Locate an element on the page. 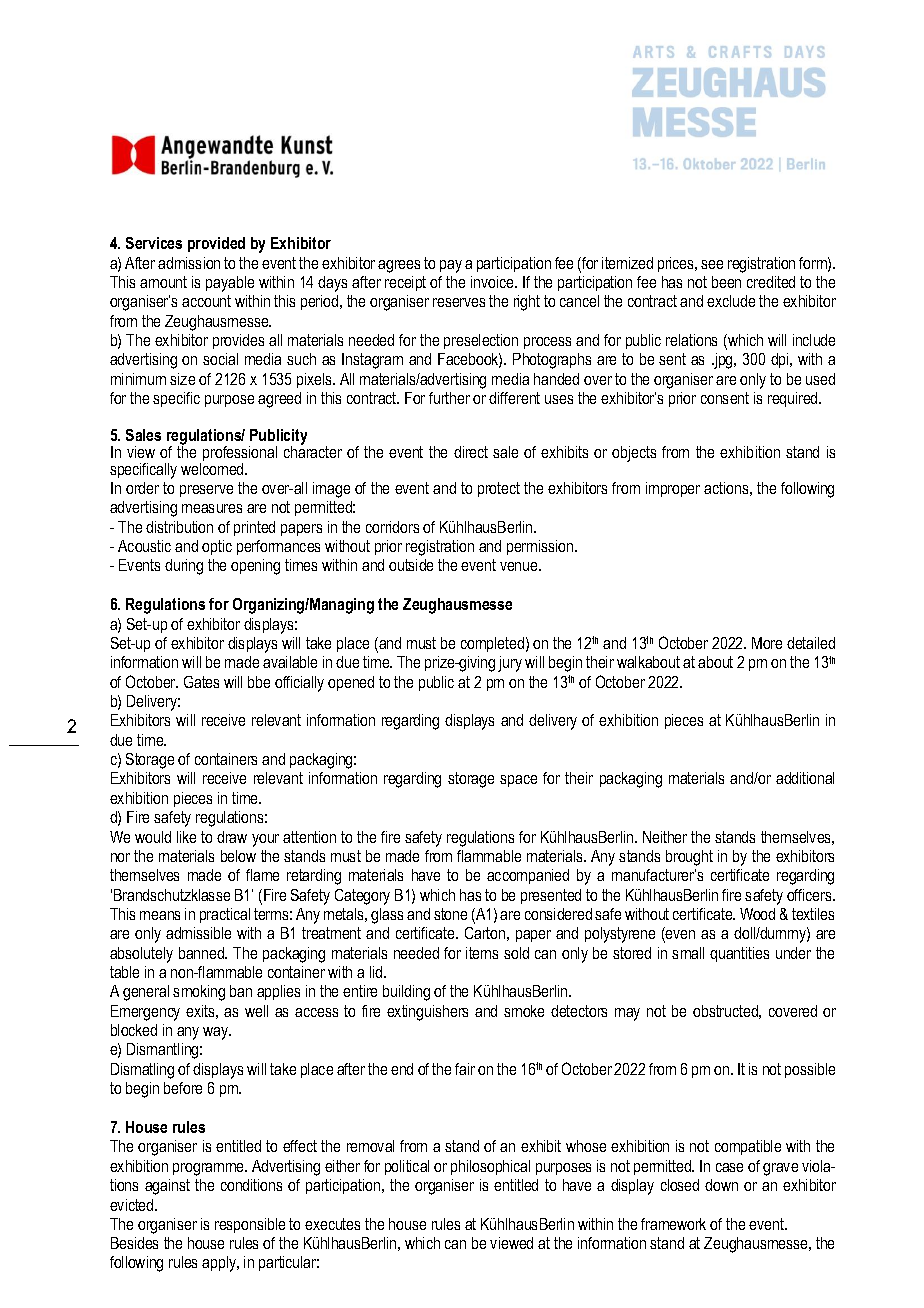 The height and width of the image is (1308, 924). apply is located at coordinates (220, 1264).
